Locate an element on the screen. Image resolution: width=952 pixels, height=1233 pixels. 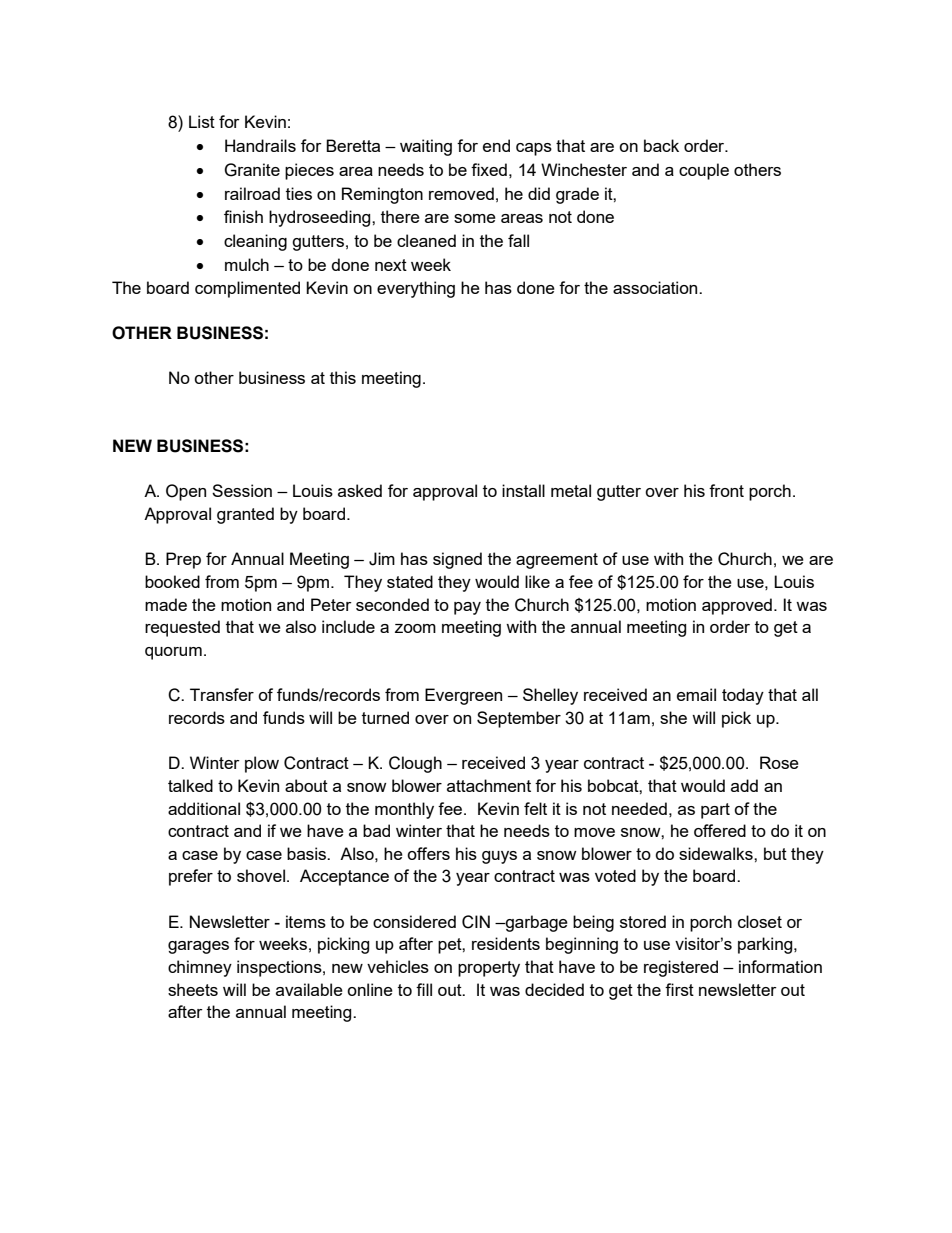
approved is located at coordinates (737, 606).
